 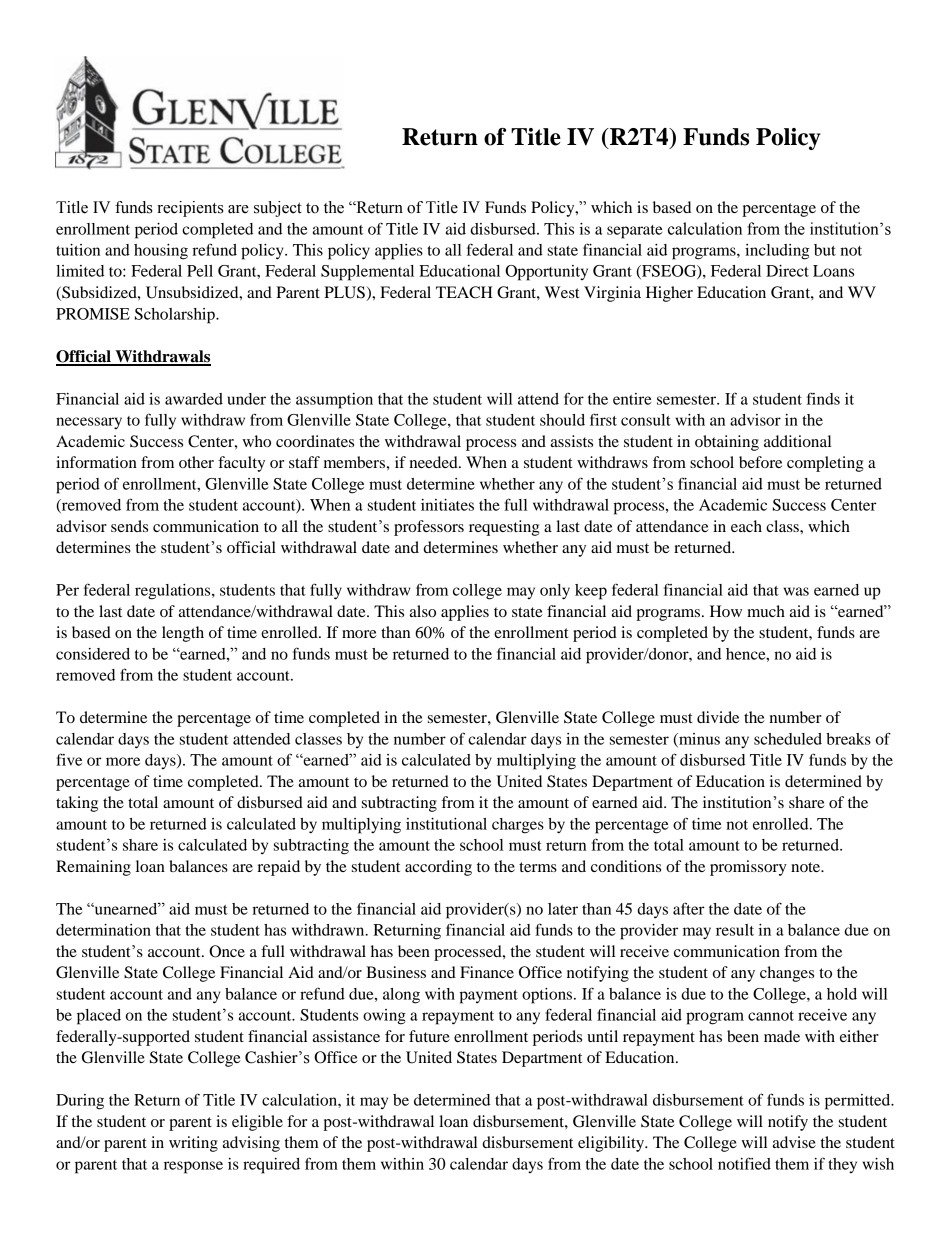 What do you see at coordinates (193, 1144) in the document?
I see `writing` at bounding box center [193, 1144].
